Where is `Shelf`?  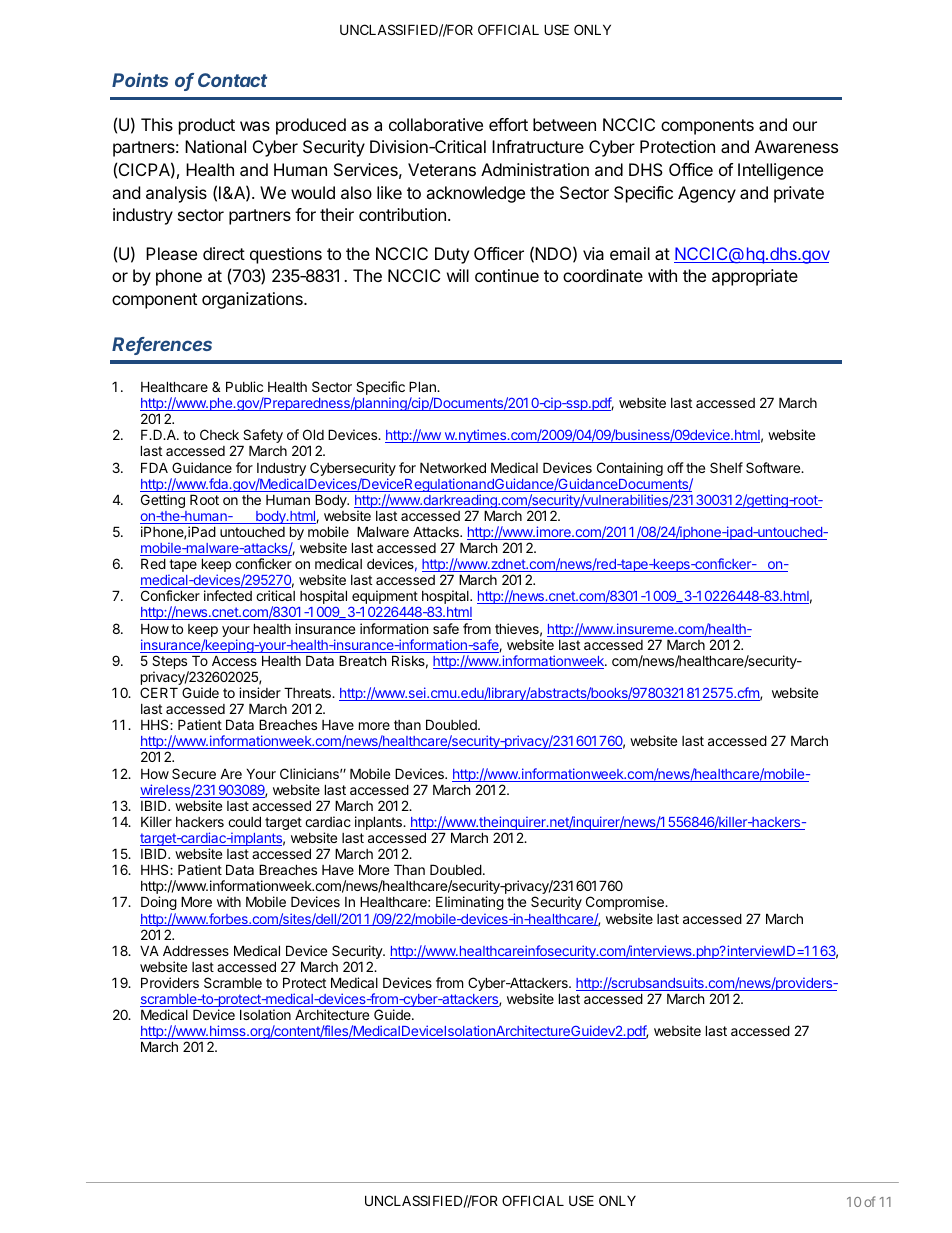
Shelf is located at coordinates (726, 467).
